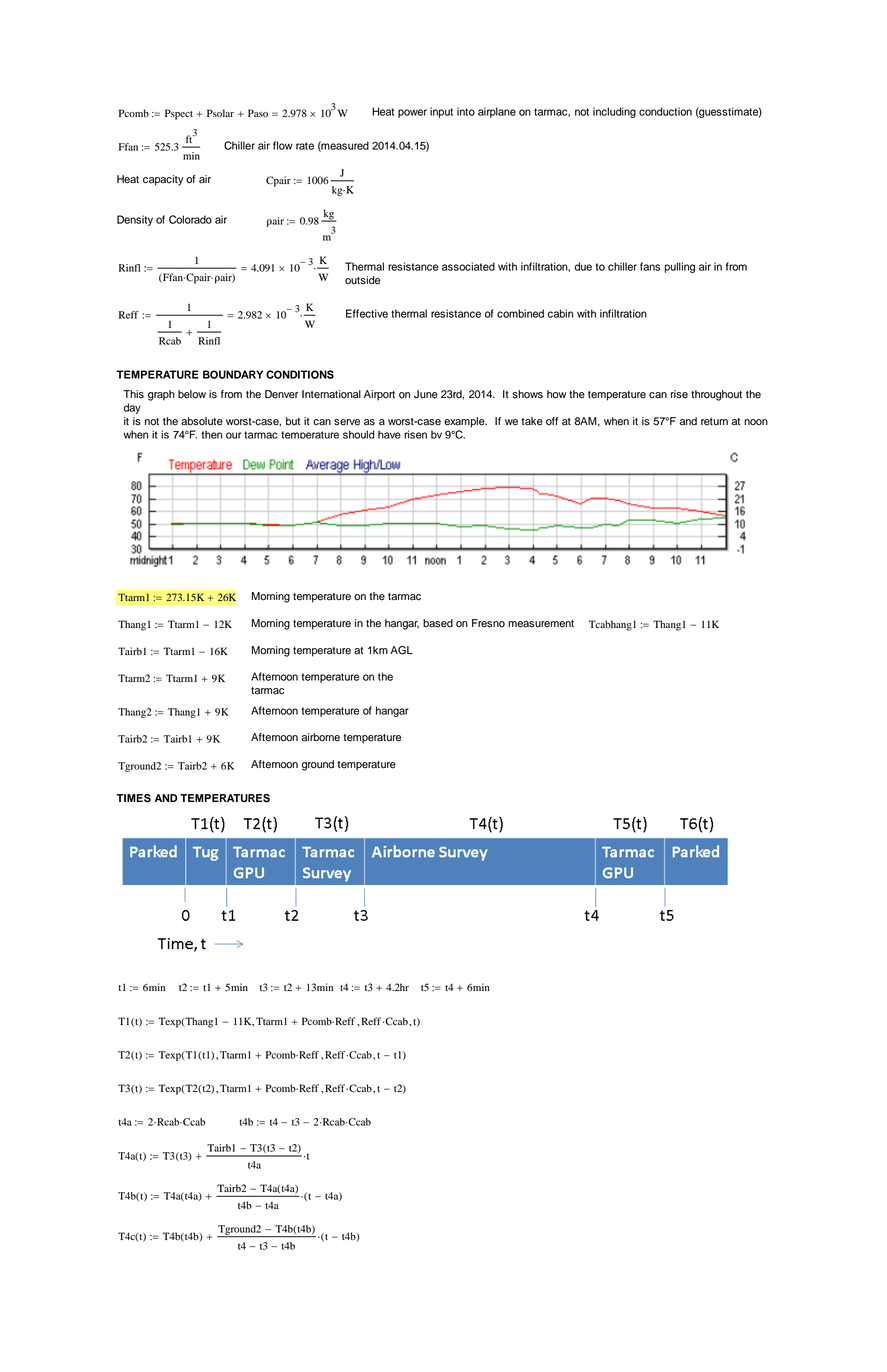 The height and width of the screenshot is (1372, 887). Describe the element at coordinates (389, 434) in the screenshot. I see `have` at that location.
